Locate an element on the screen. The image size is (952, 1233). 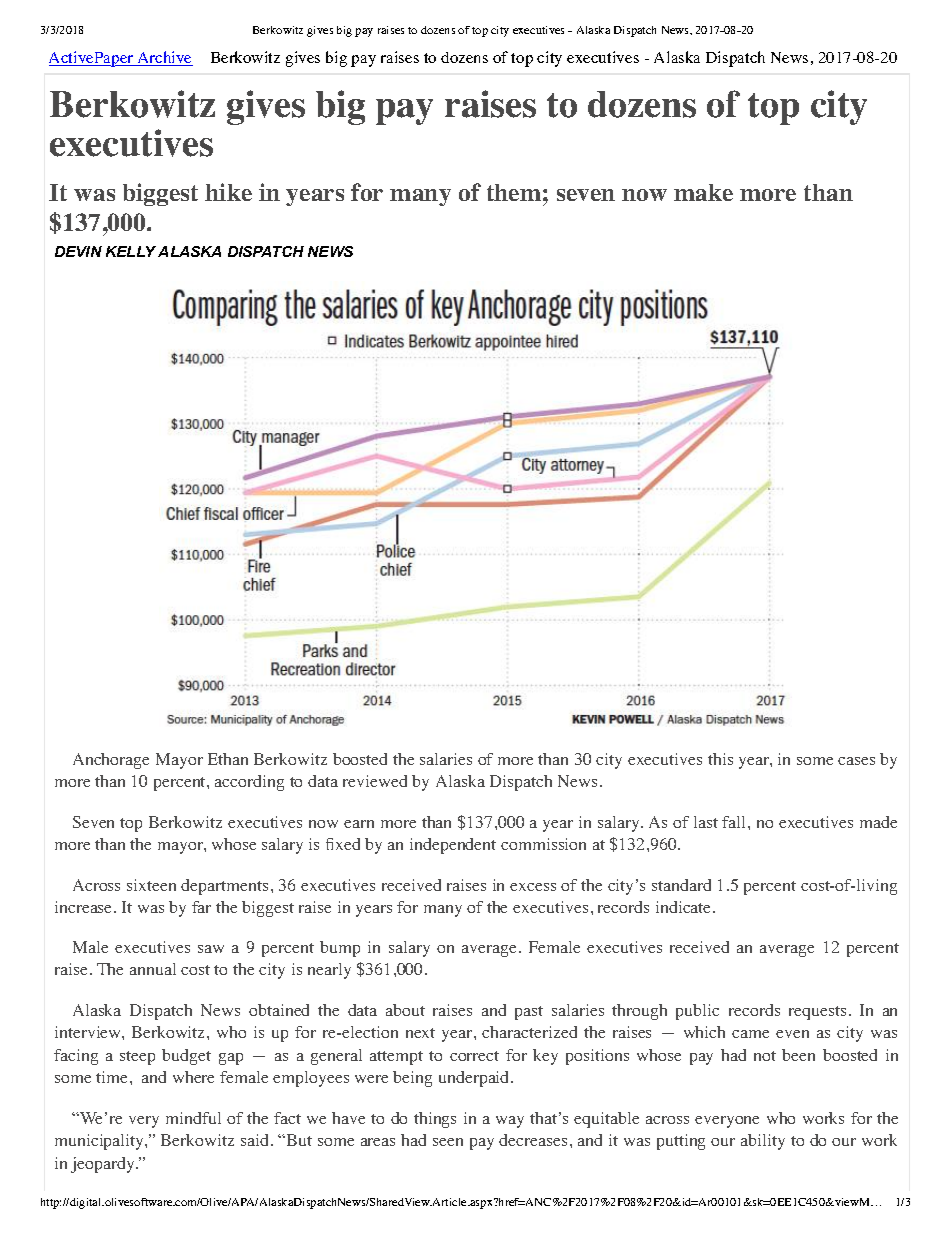
Archive is located at coordinates (164, 58).
